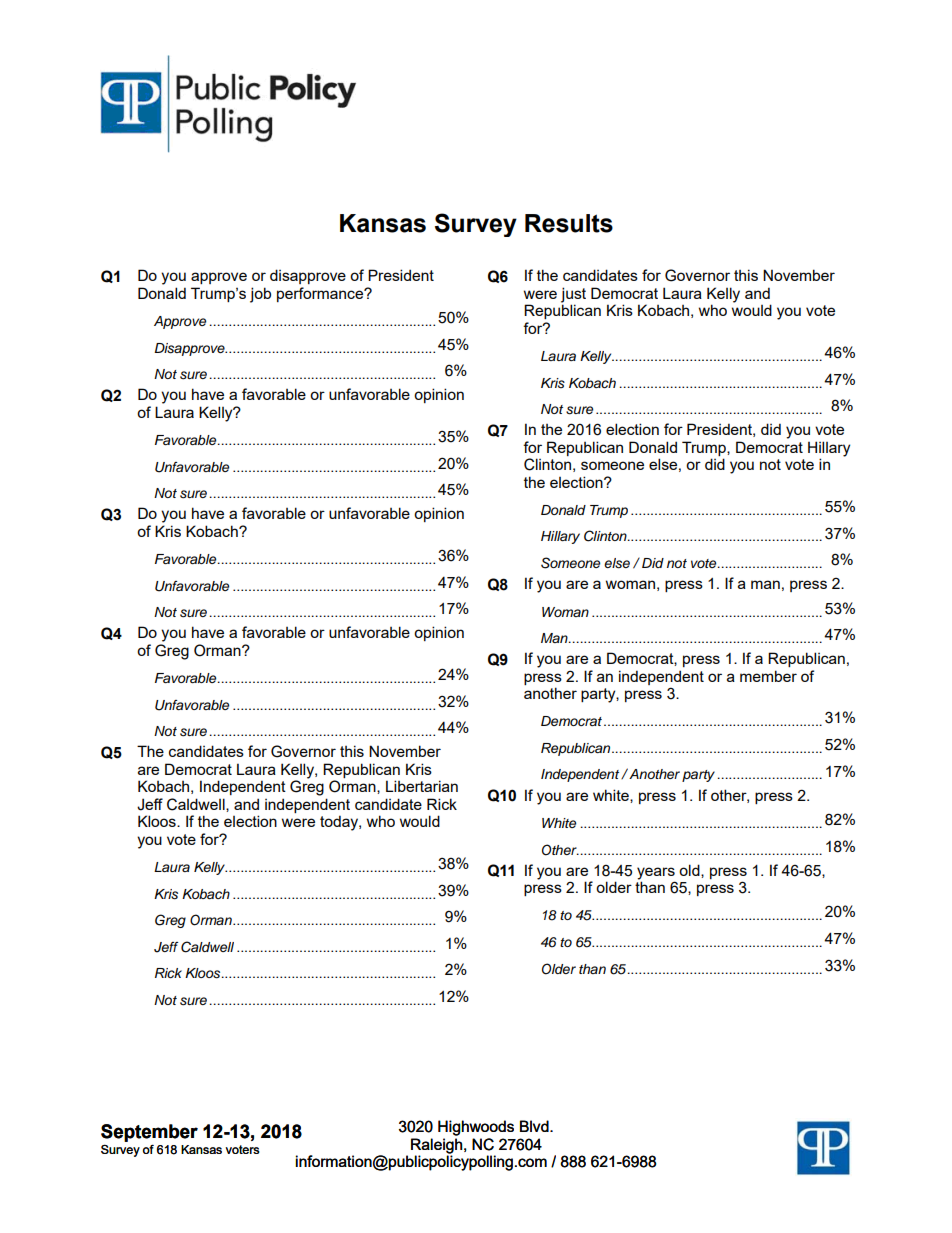 The image size is (952, 1233). Describe the element at coordinates (535, 1126) in the page. I see `Blvd` at that location.
